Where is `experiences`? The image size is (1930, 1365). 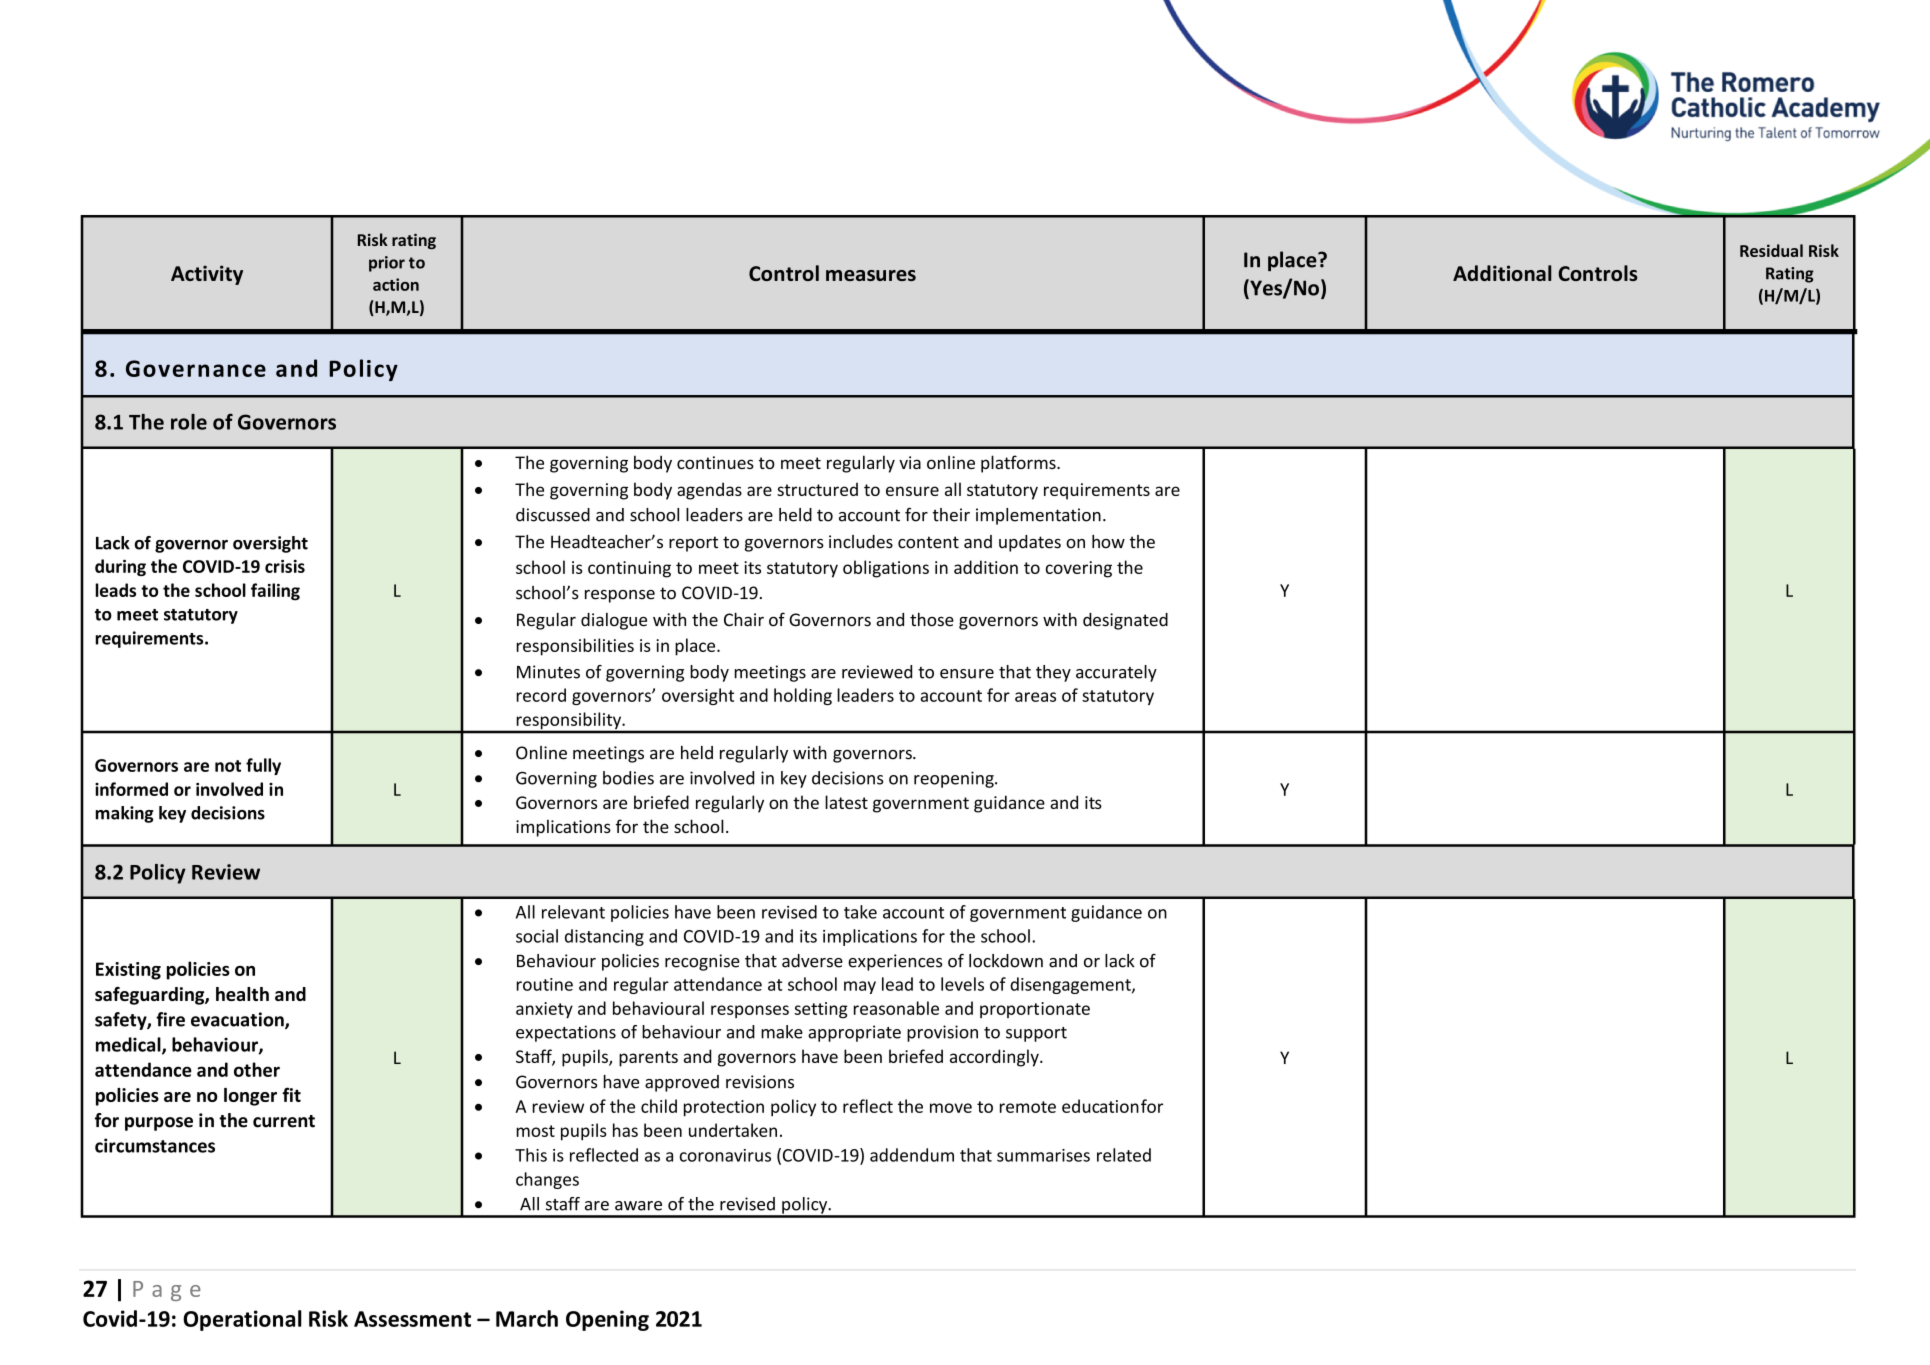 experiences is located at coordinates (895, 962).
